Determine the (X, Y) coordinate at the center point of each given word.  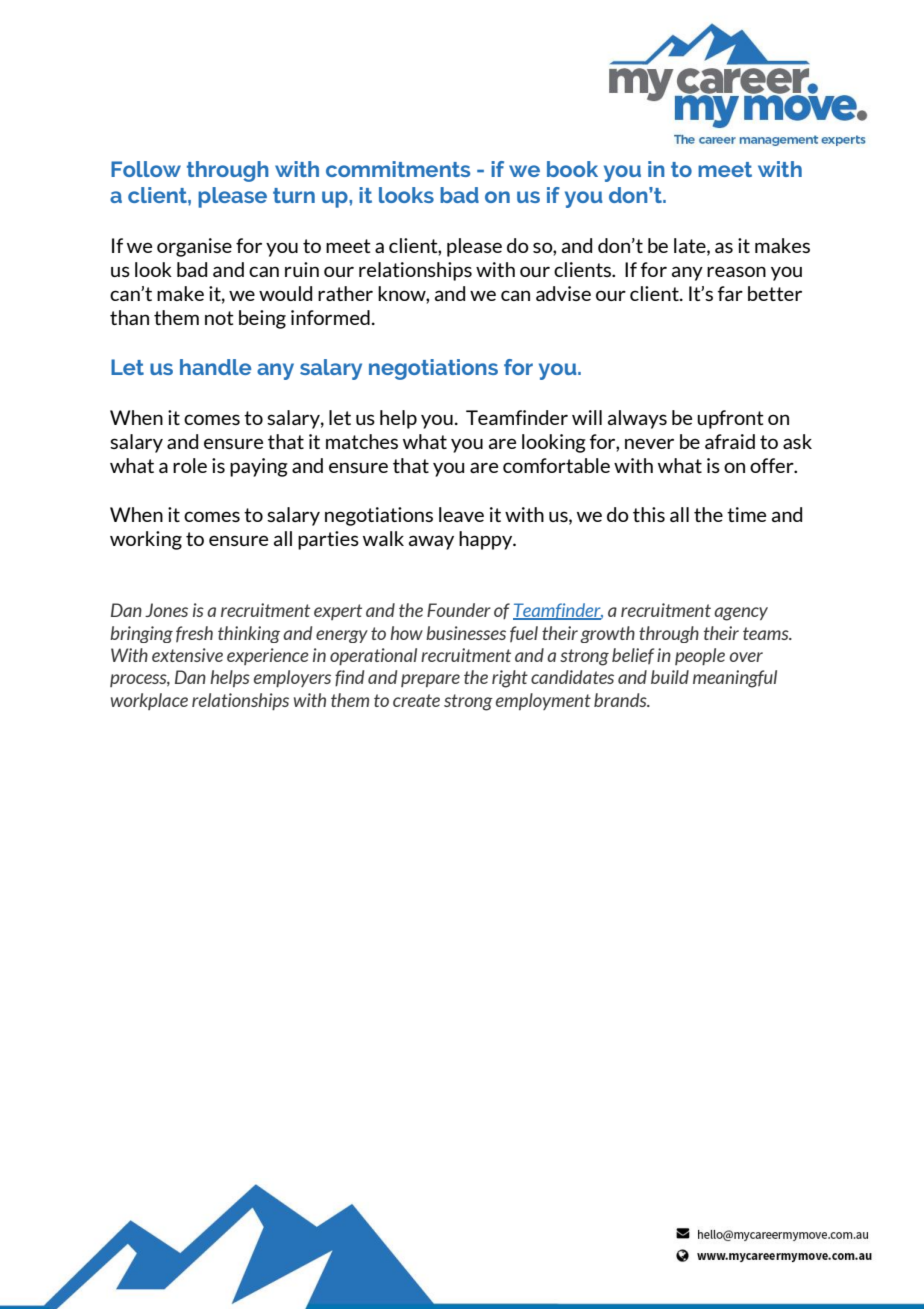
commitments (398, 169)
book (572, 169)
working (146, 540)
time (746, 514)
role (190, 465)
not (219, 318)
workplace (149, 701)
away (431, 542)
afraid (730, 441)
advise (563, 293)
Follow (146, 169)
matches (362, 441)
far (730, 293)
